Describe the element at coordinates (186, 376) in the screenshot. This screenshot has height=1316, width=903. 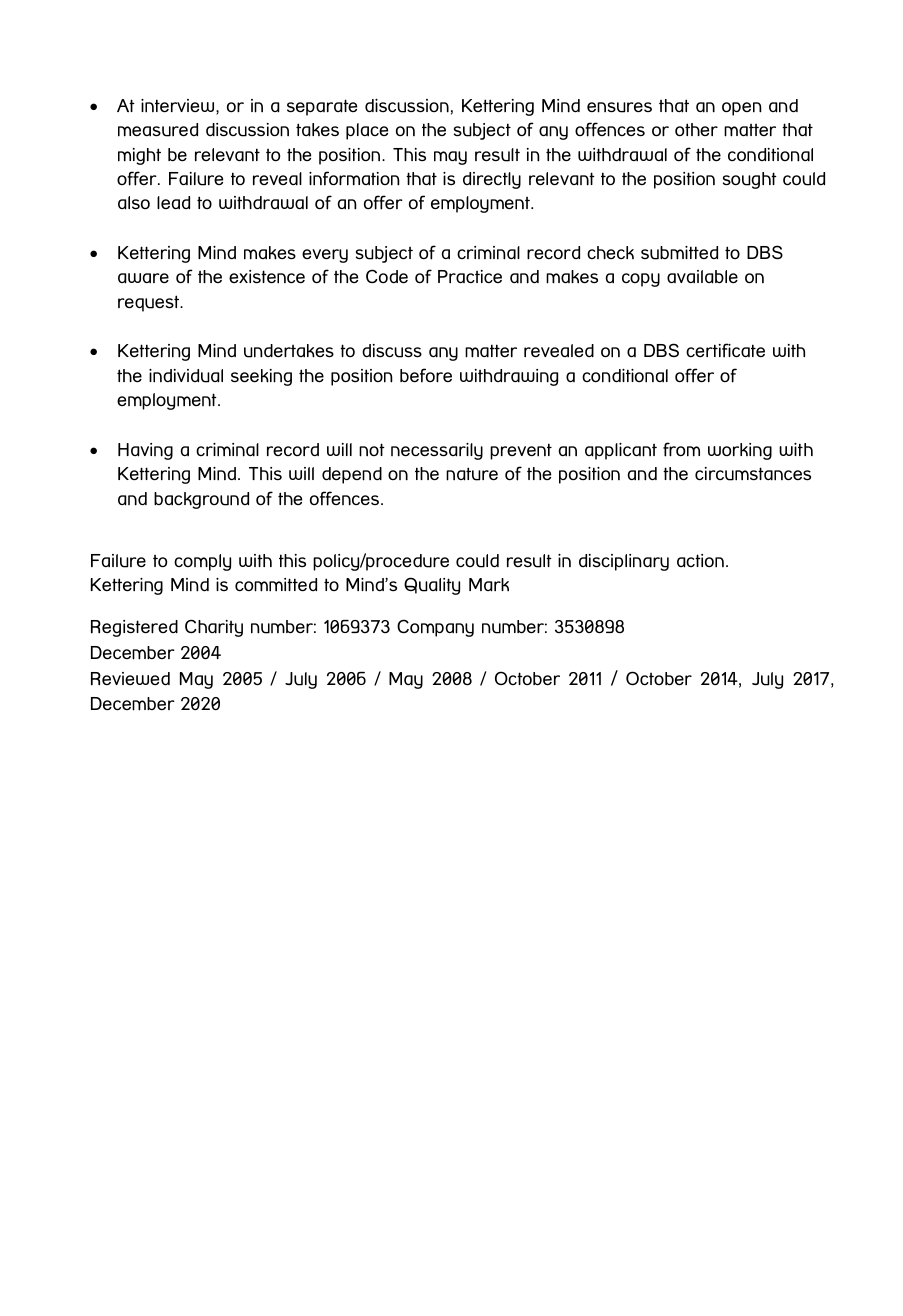
I see `individual` at that location.
